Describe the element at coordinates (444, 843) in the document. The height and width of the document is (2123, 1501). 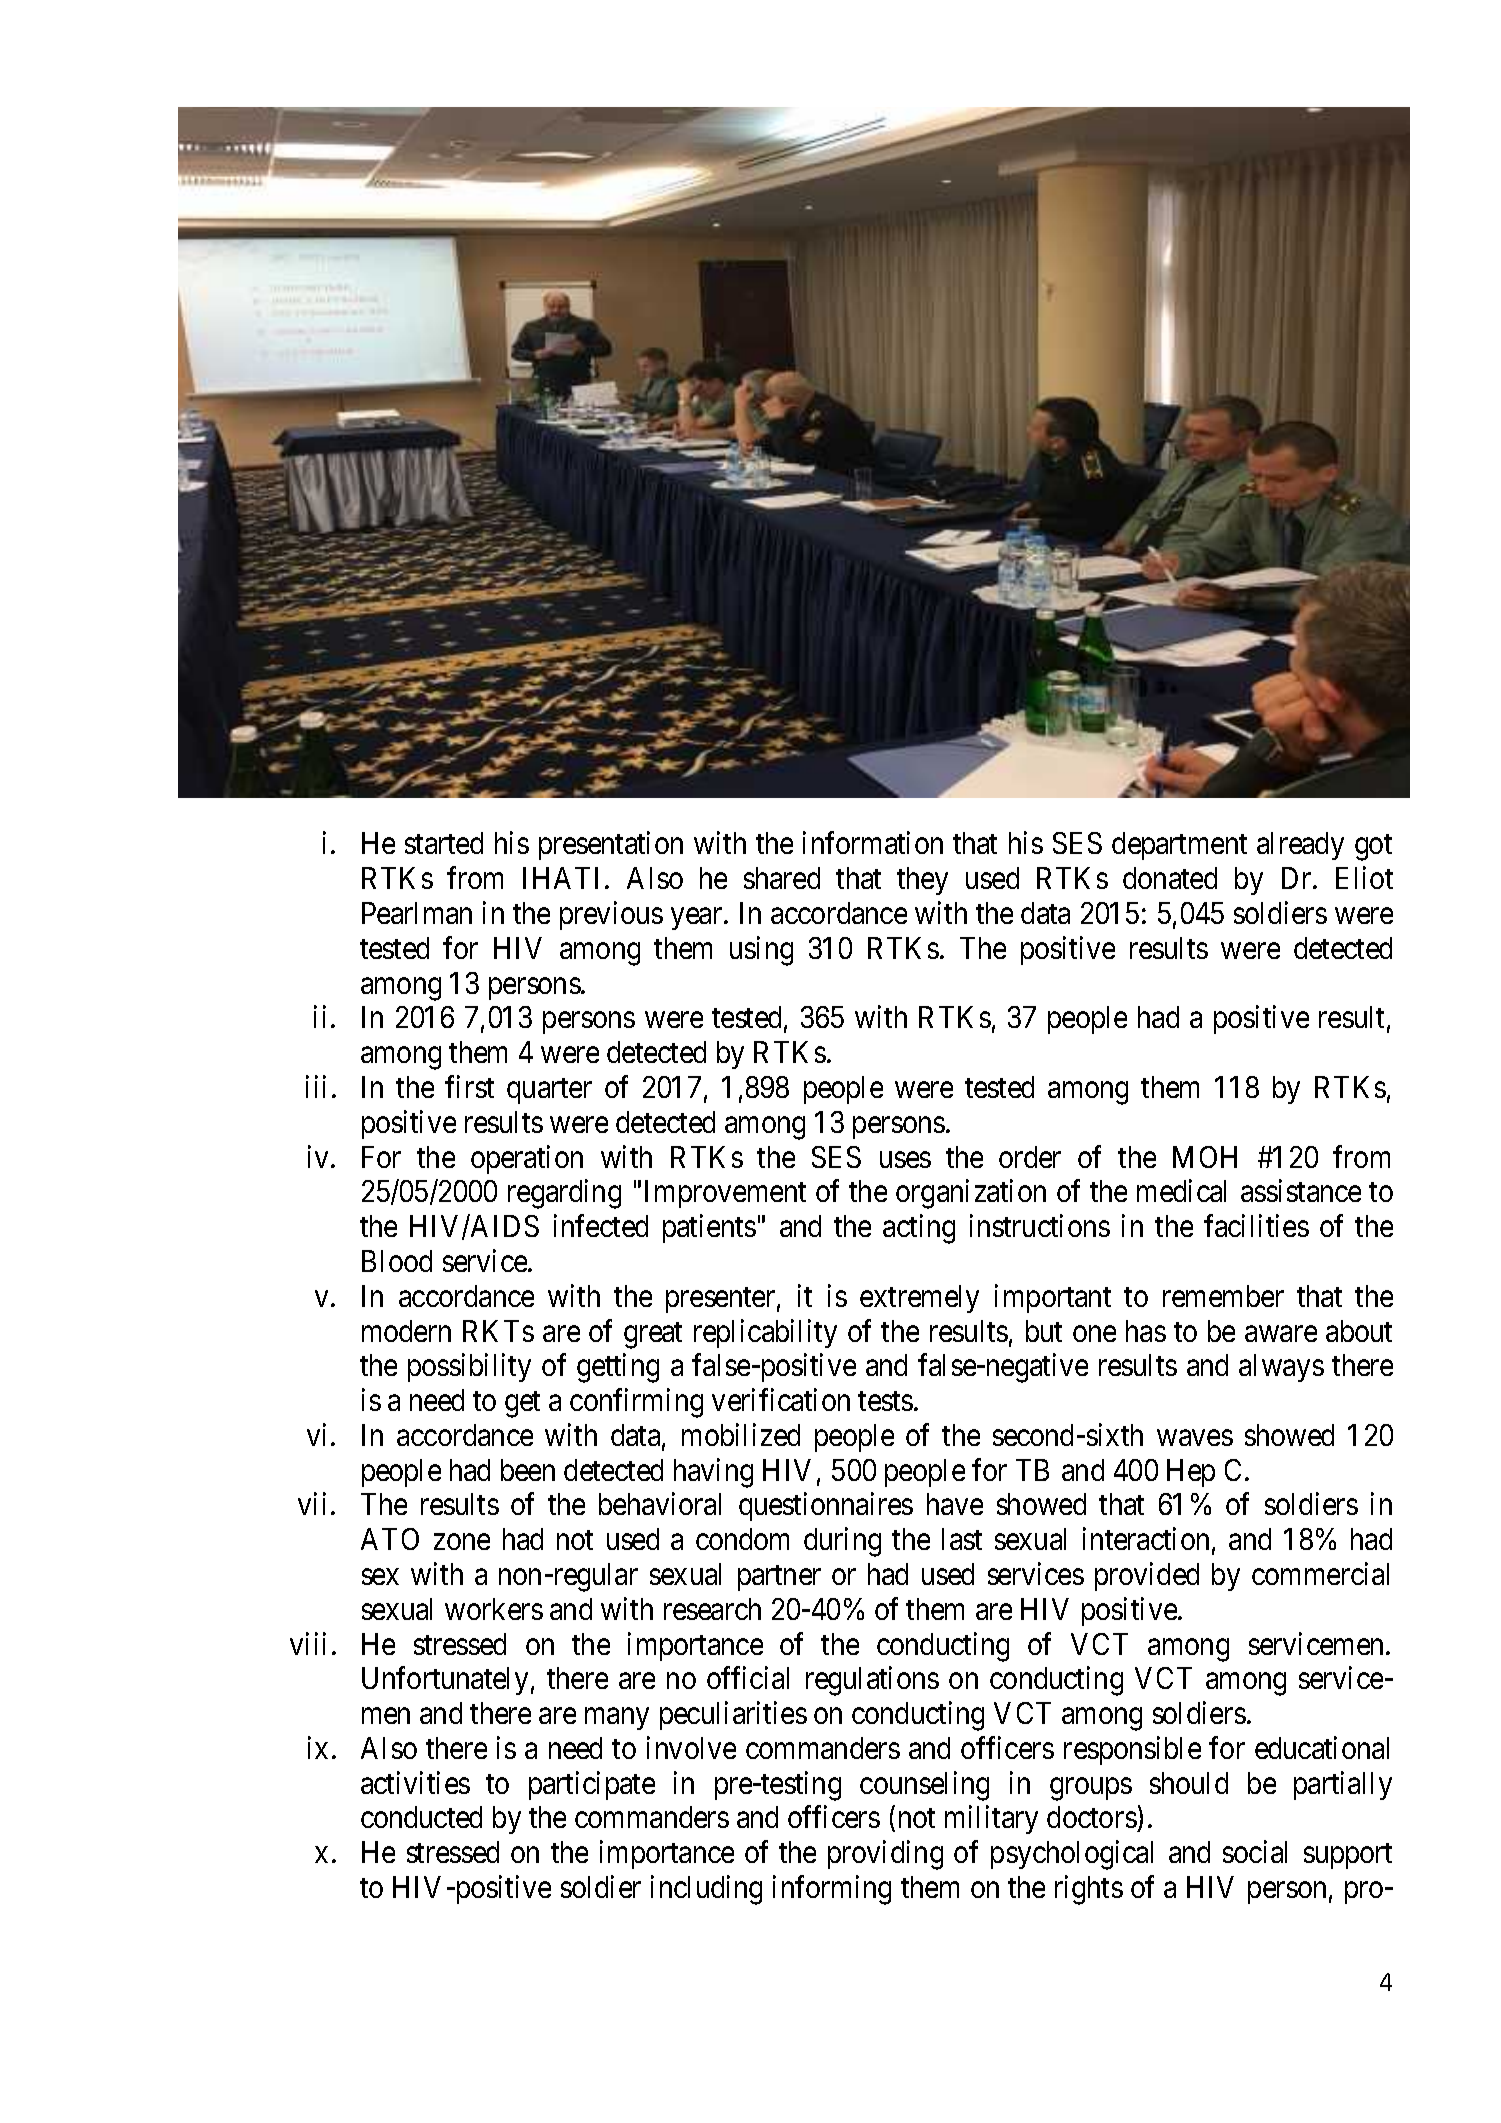
I see `started` at that location.
